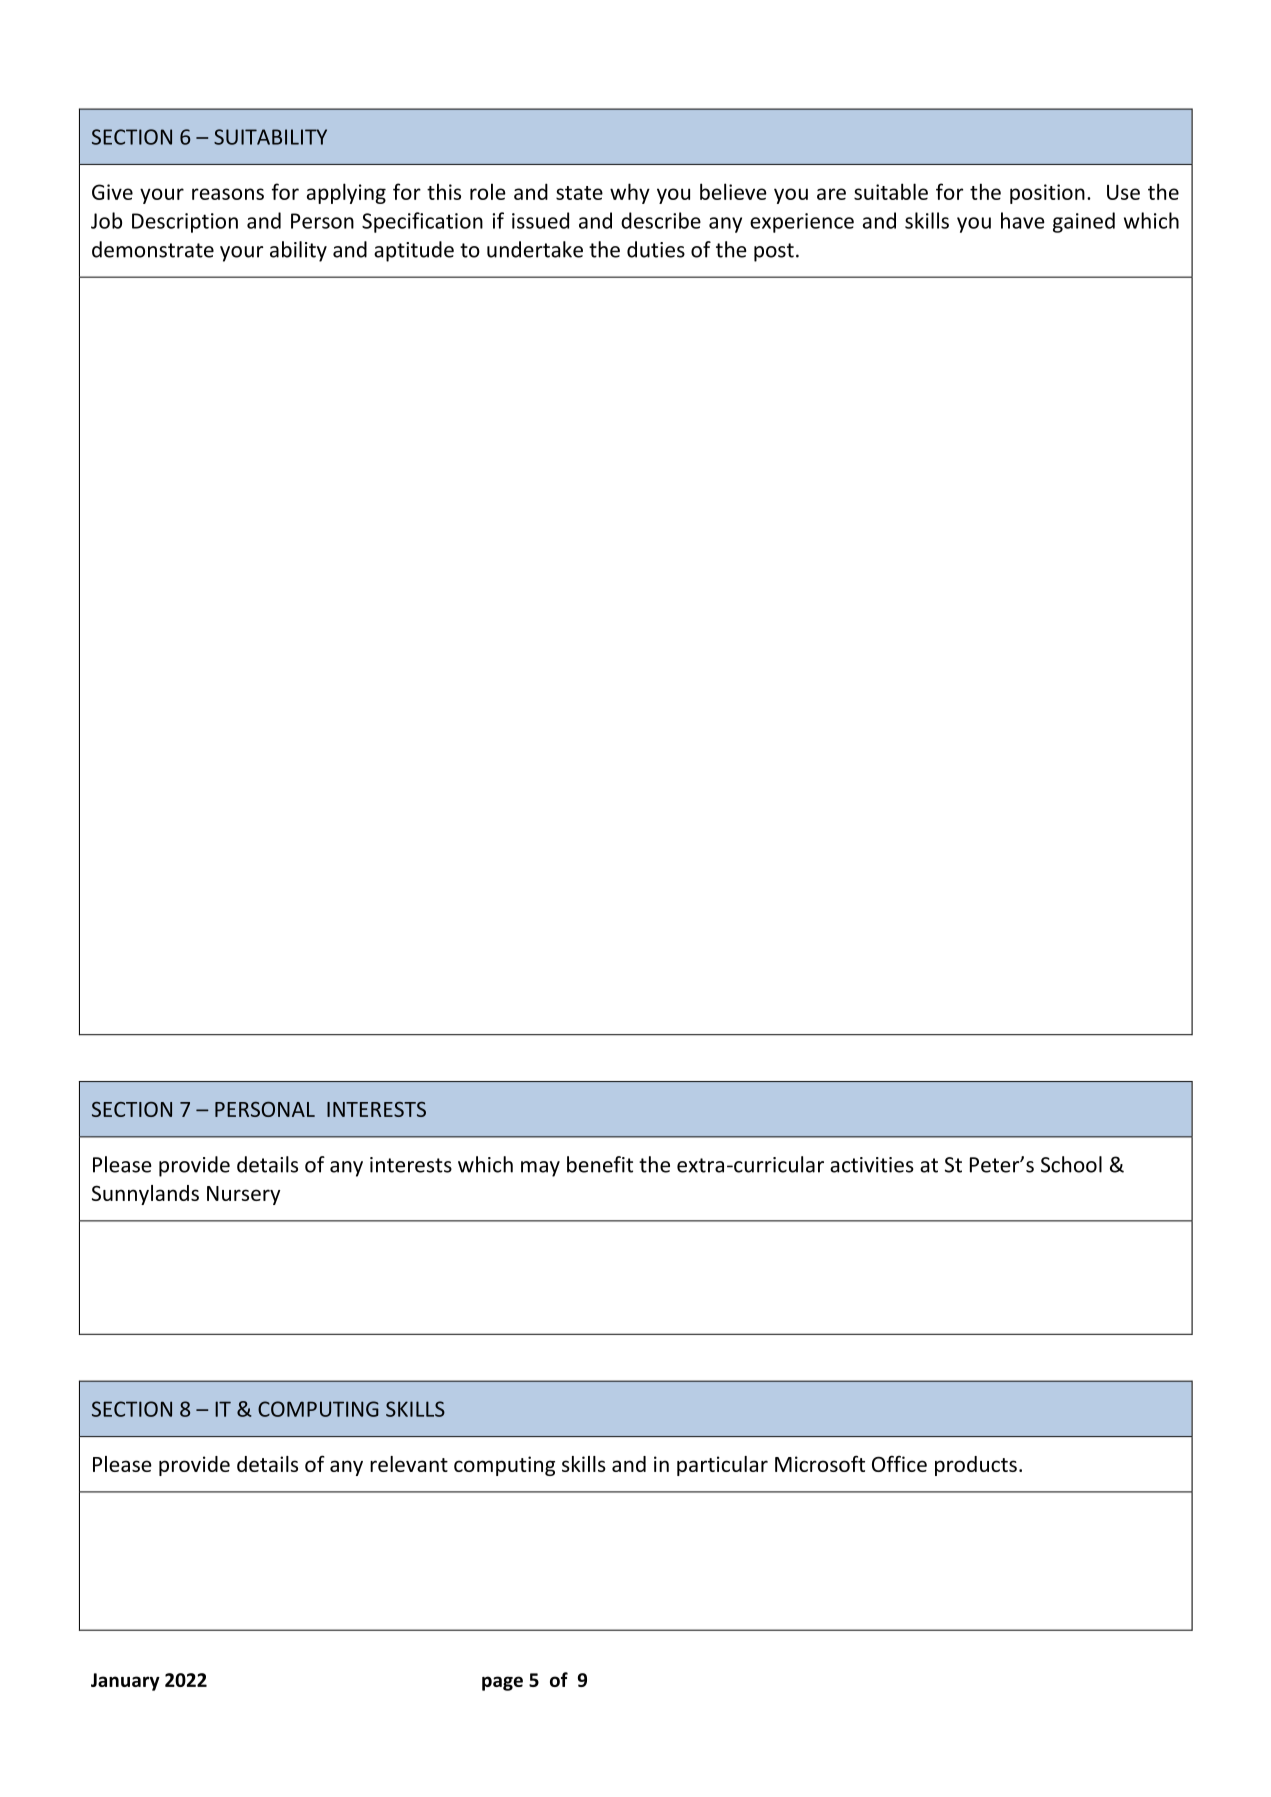  I want to click on activities, so click(872, 1165).
